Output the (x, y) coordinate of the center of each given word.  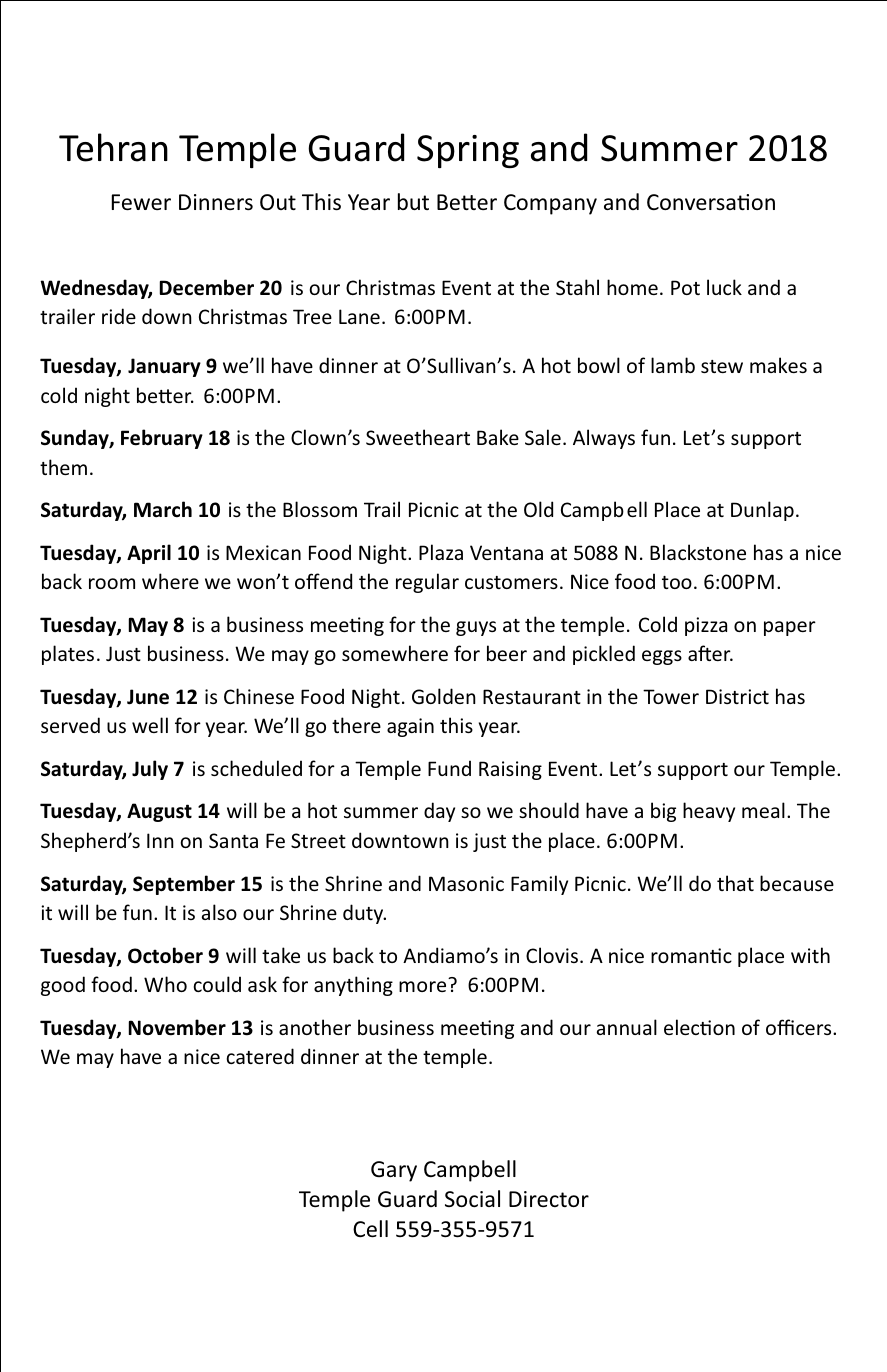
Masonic (466, 883)
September (184, 885)
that (735, 883)
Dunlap (762, 511)
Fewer (141, 202)
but (413, 201)
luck (724, 287)
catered (260, 1056)
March (163, 509)
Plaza (441, 552)
